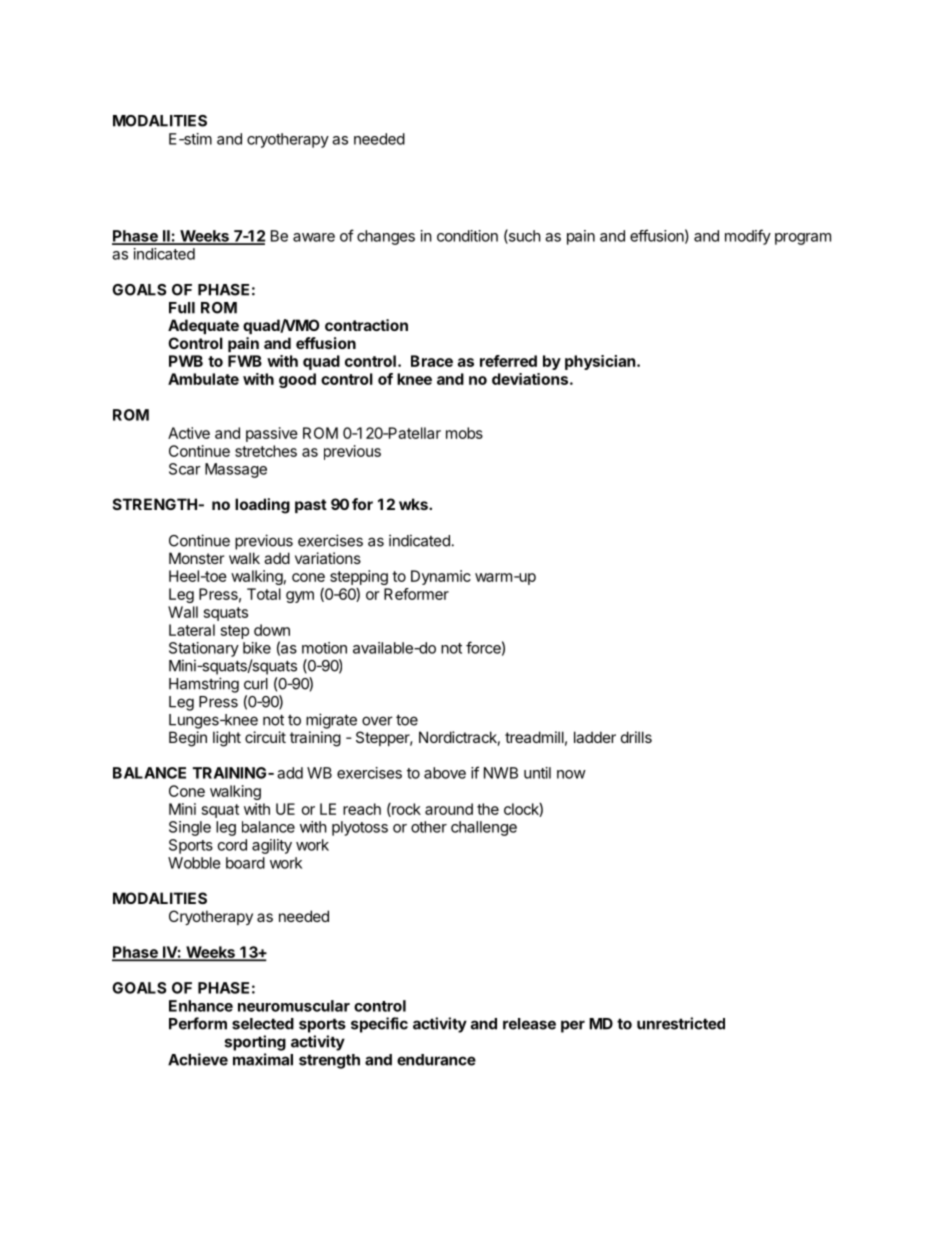  Describe the element at coordinates (636, 737) in the screenshot. I see `drills` at that location.
